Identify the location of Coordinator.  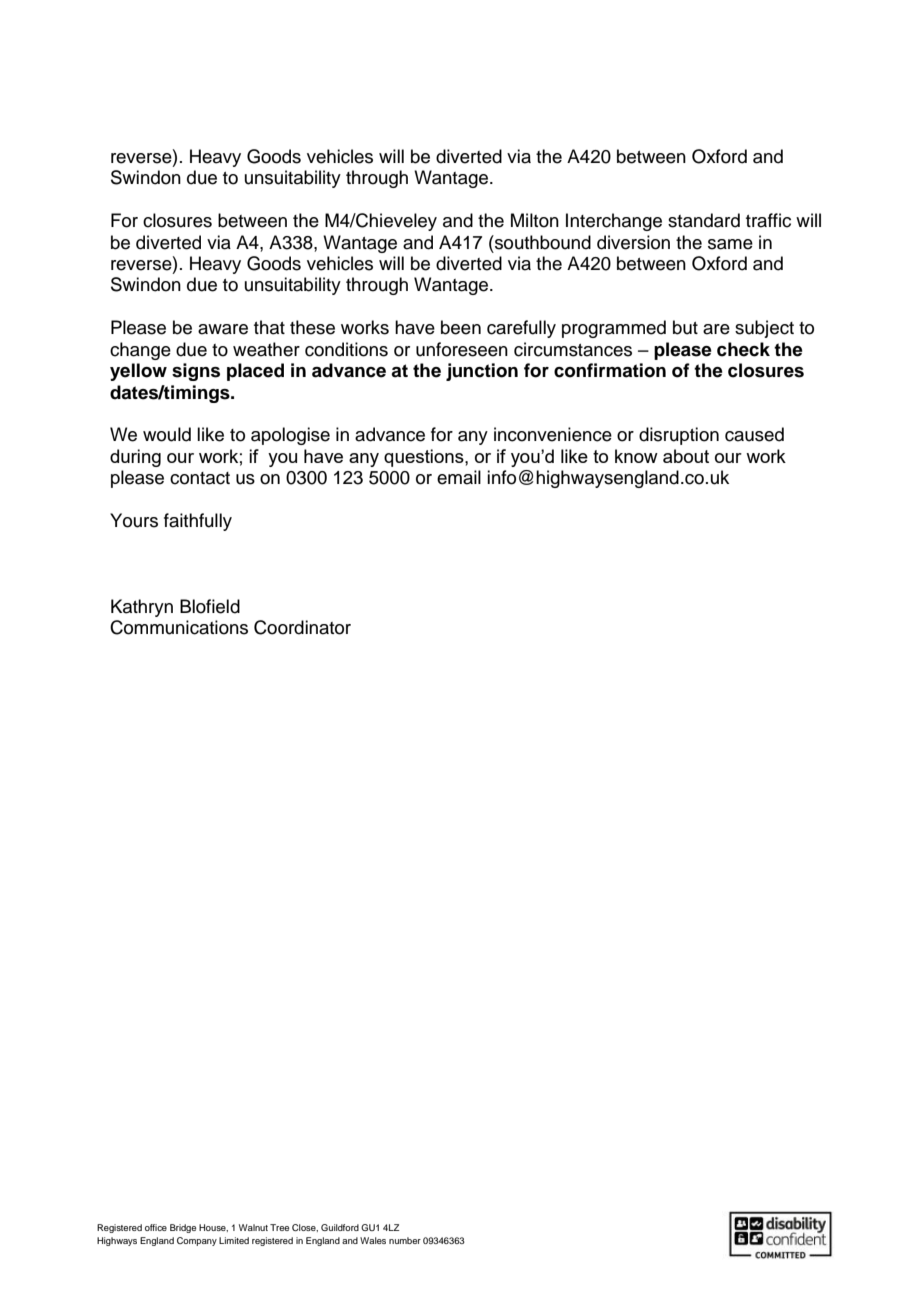
(302, 627).
